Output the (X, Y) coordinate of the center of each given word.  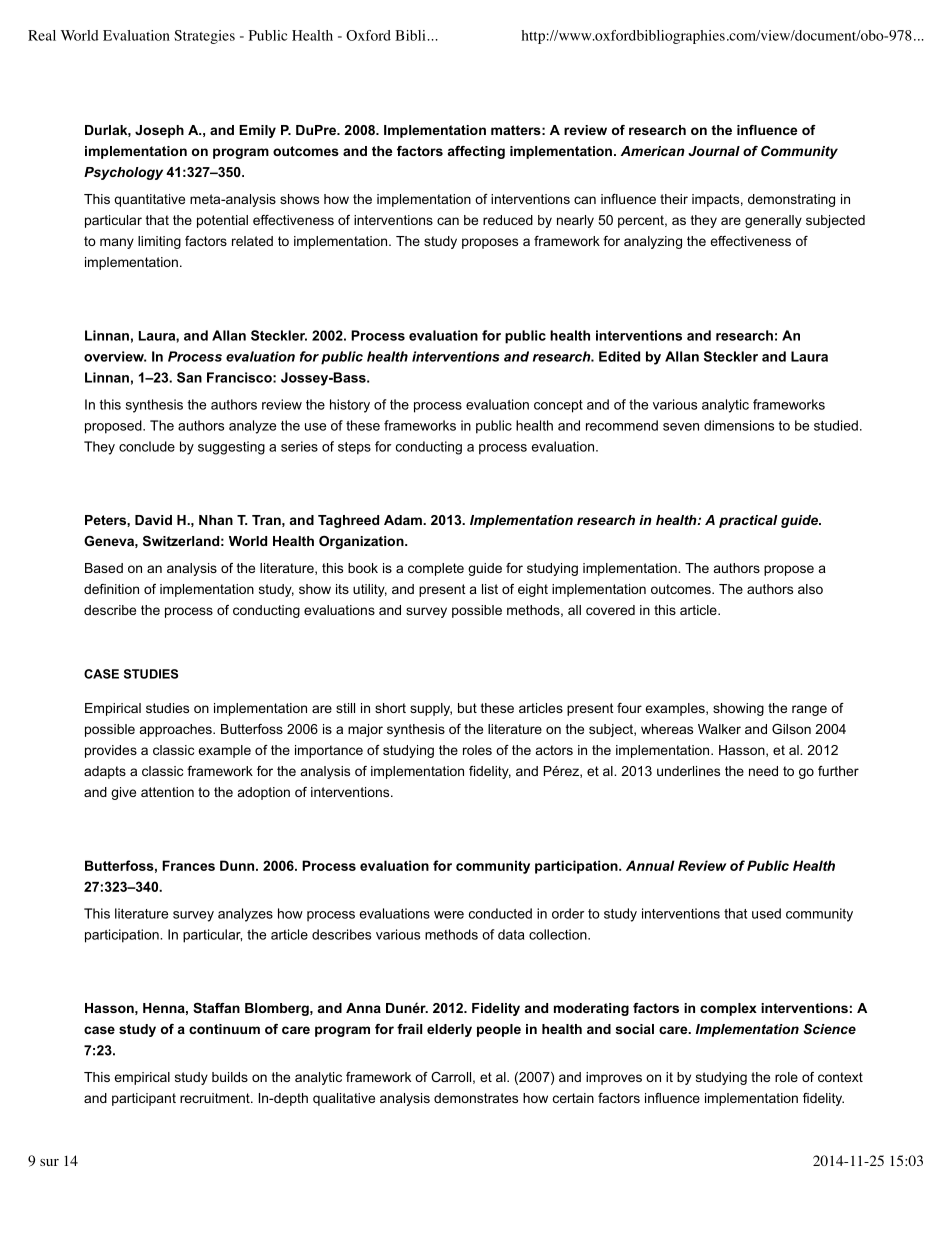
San (189, 377)
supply (431, 709)
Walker (719, 729)
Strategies (204, 37)
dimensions (739, 425)
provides (111, 751)
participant (144, 1099)
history (350, 406)
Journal (714, 151)
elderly (449, 1030)
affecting (476, 152)
